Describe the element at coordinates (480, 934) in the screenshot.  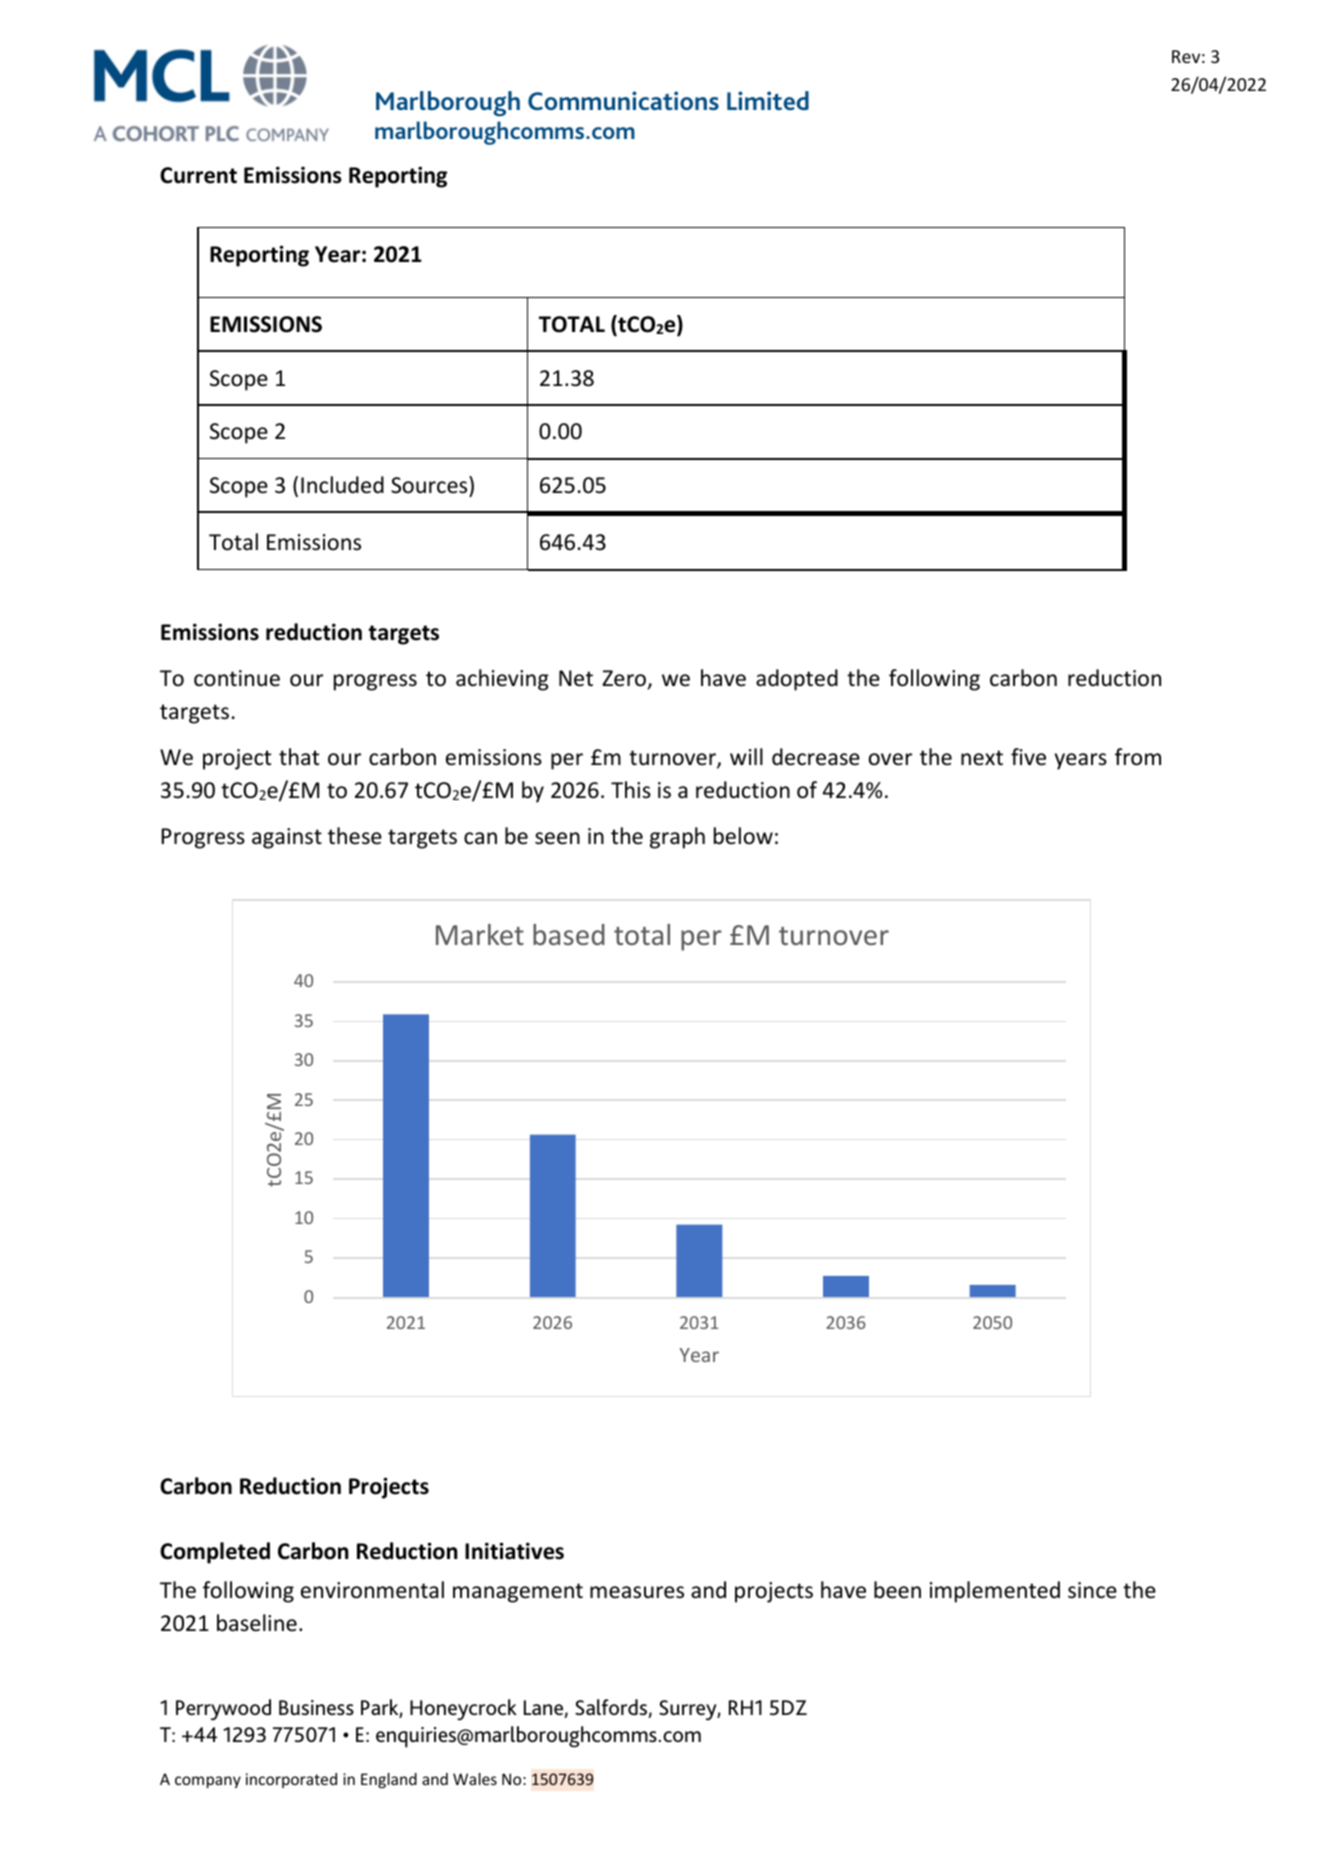
I see `Market` at that location.
